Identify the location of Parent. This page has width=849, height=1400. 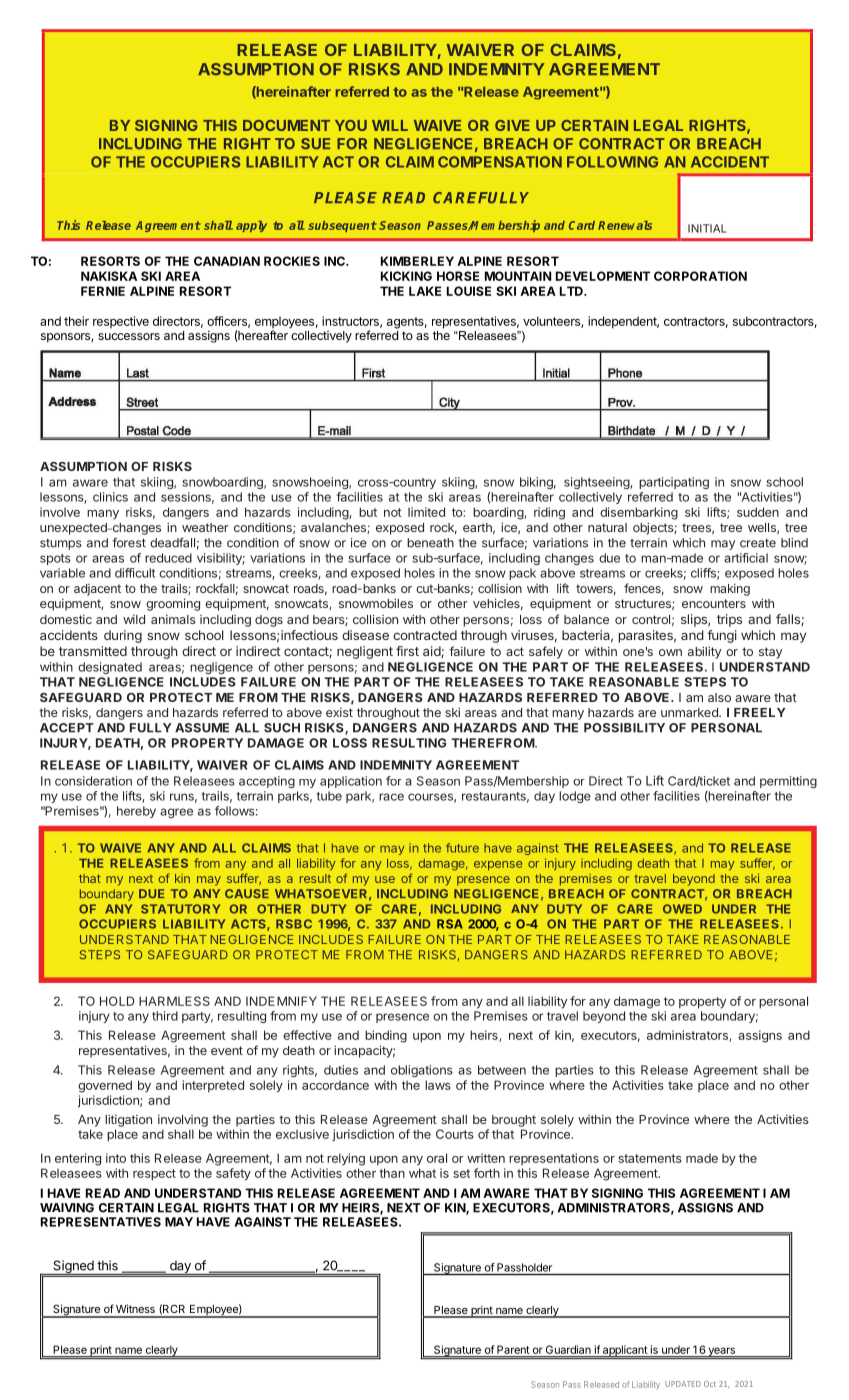
(513, 1349).
